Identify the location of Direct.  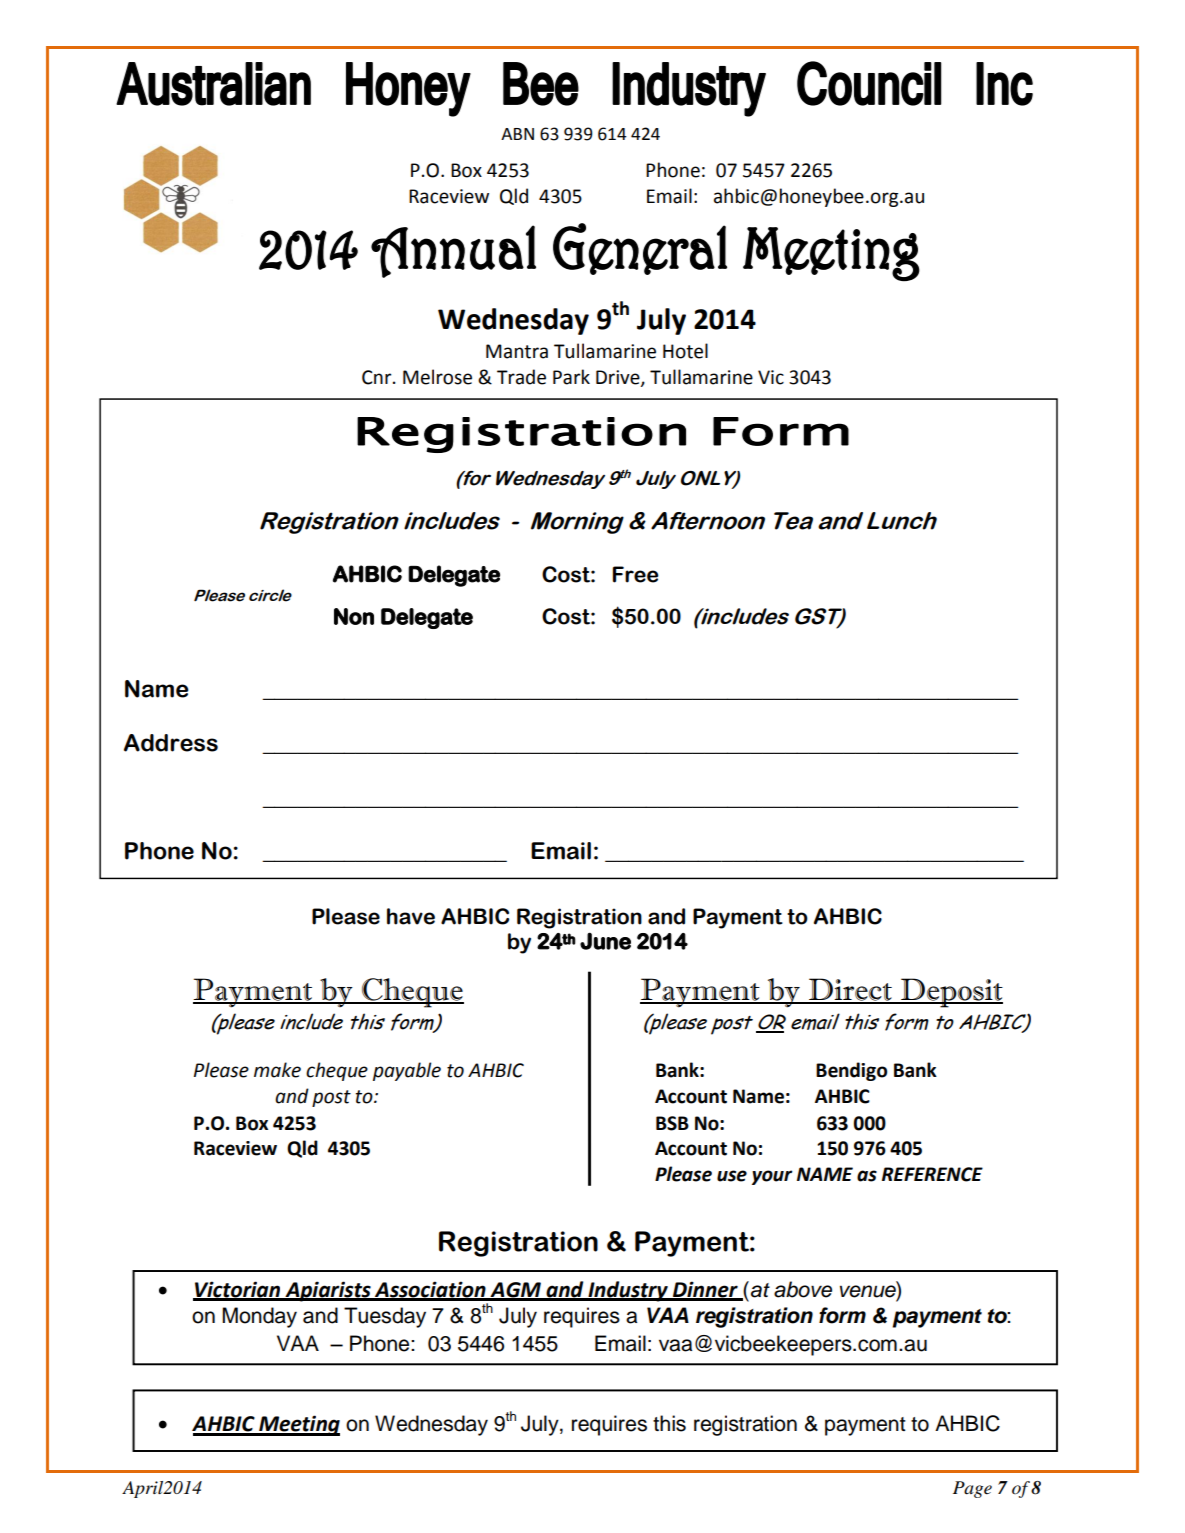
(850, 990).
